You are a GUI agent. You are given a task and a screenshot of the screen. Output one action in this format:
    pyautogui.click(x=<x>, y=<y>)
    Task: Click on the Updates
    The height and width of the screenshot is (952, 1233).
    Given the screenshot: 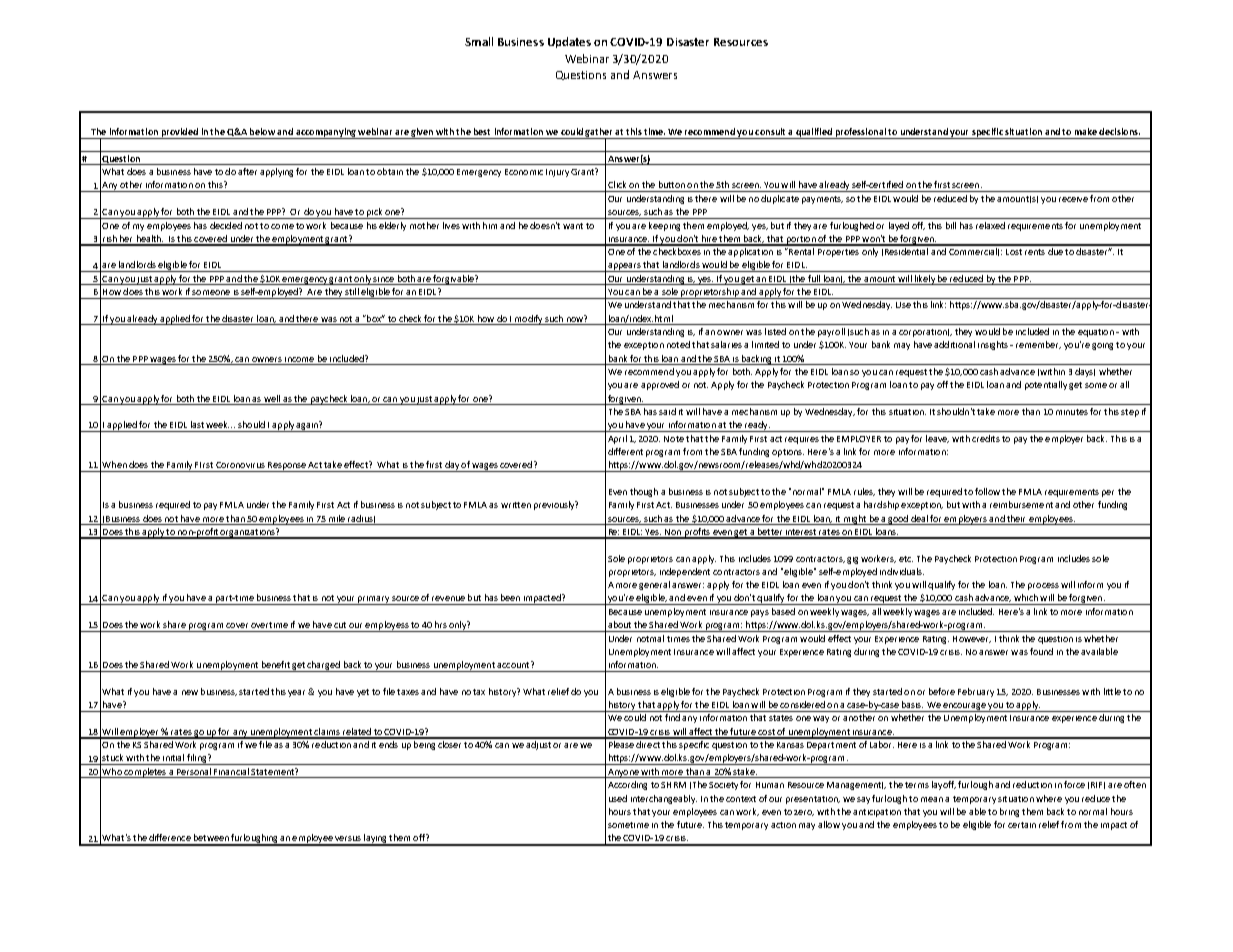 What is the action you would take?
    pyautogui.click(x=569, y=42)
